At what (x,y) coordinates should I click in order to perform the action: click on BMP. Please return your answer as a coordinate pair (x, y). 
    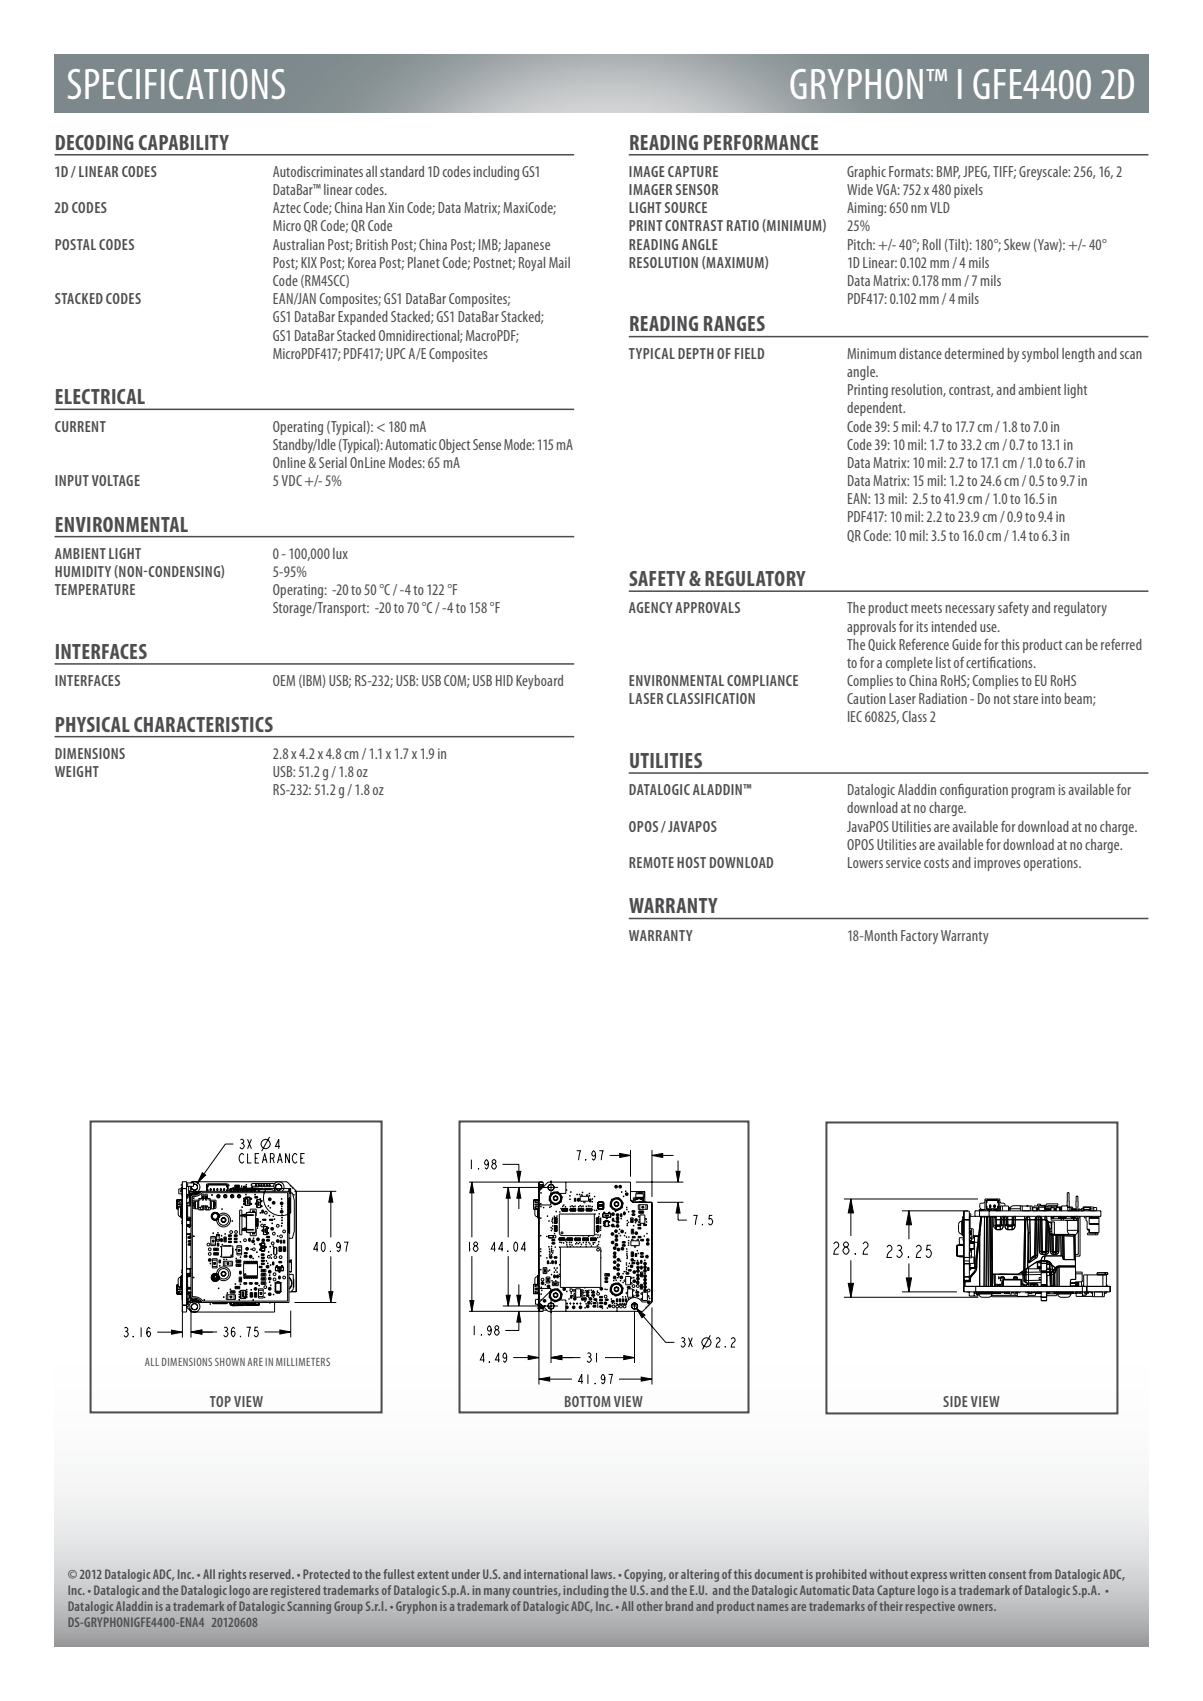
    Looking at the image, I should click on (948, 172).
